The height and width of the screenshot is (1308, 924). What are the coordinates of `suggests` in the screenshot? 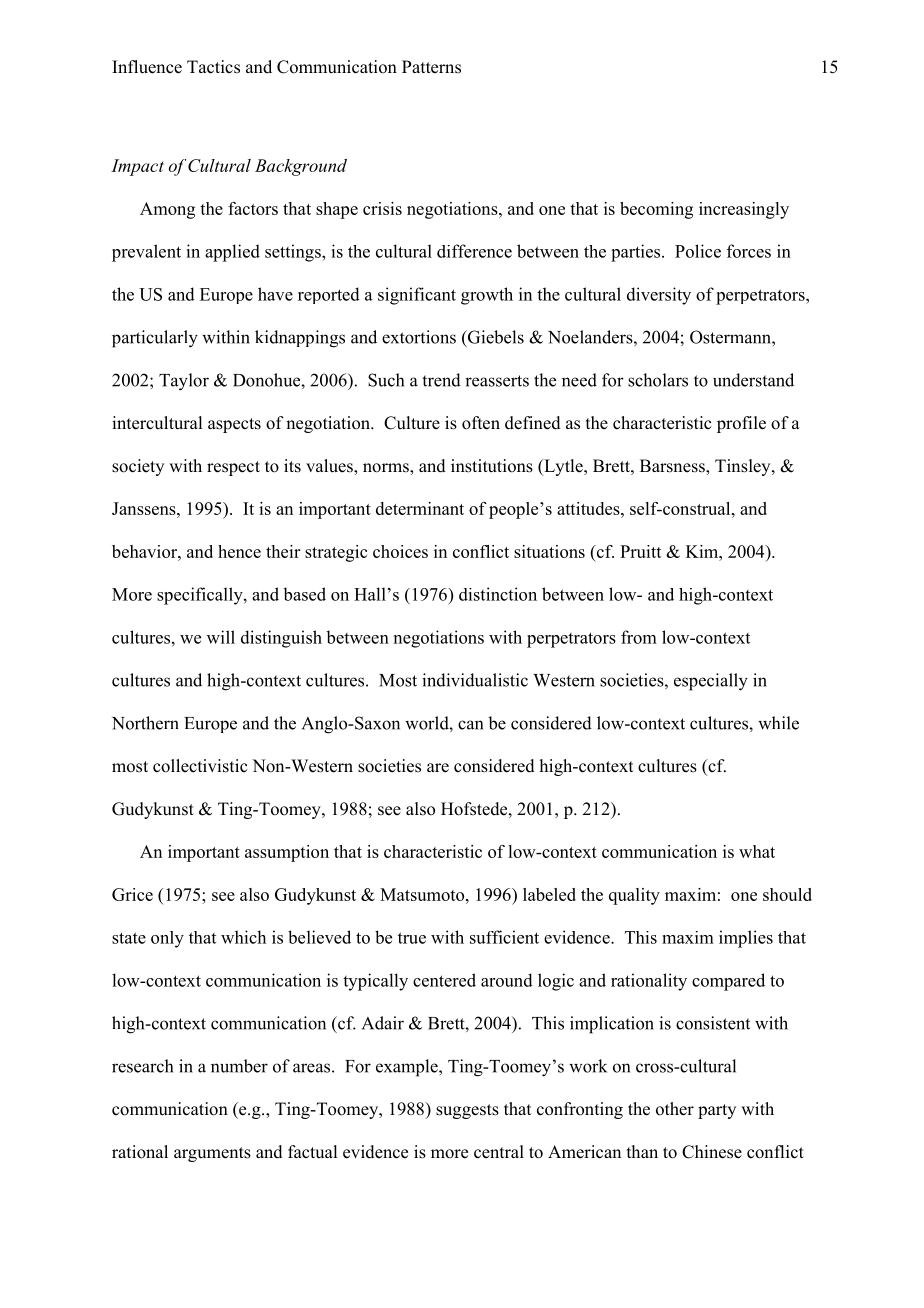 It's located at (467, 1111).
